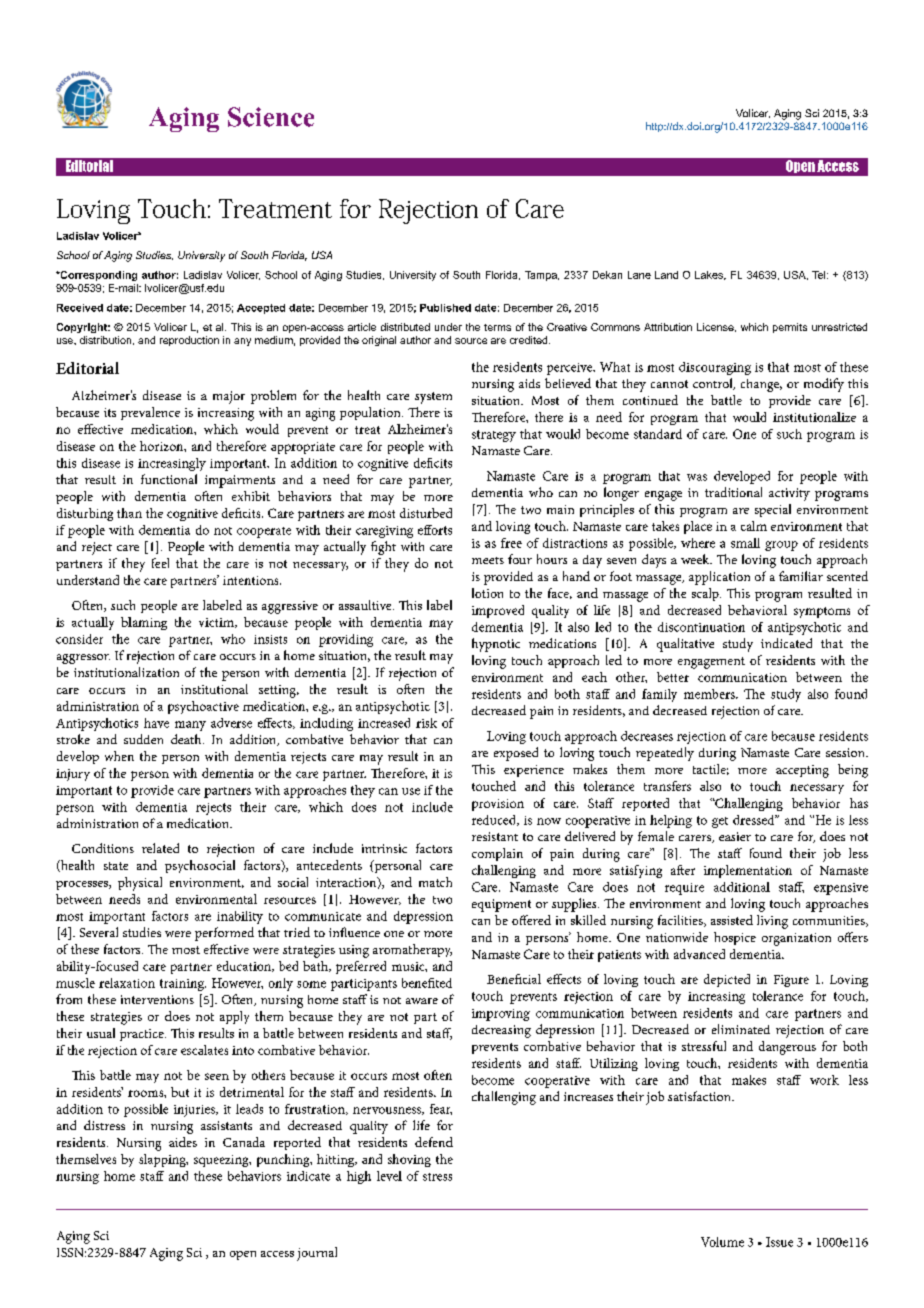 This screenshot has width=924, height=1308. Describe the element at coordinates (542, 276) in the screenshot. I see `Tampa` at that location.
